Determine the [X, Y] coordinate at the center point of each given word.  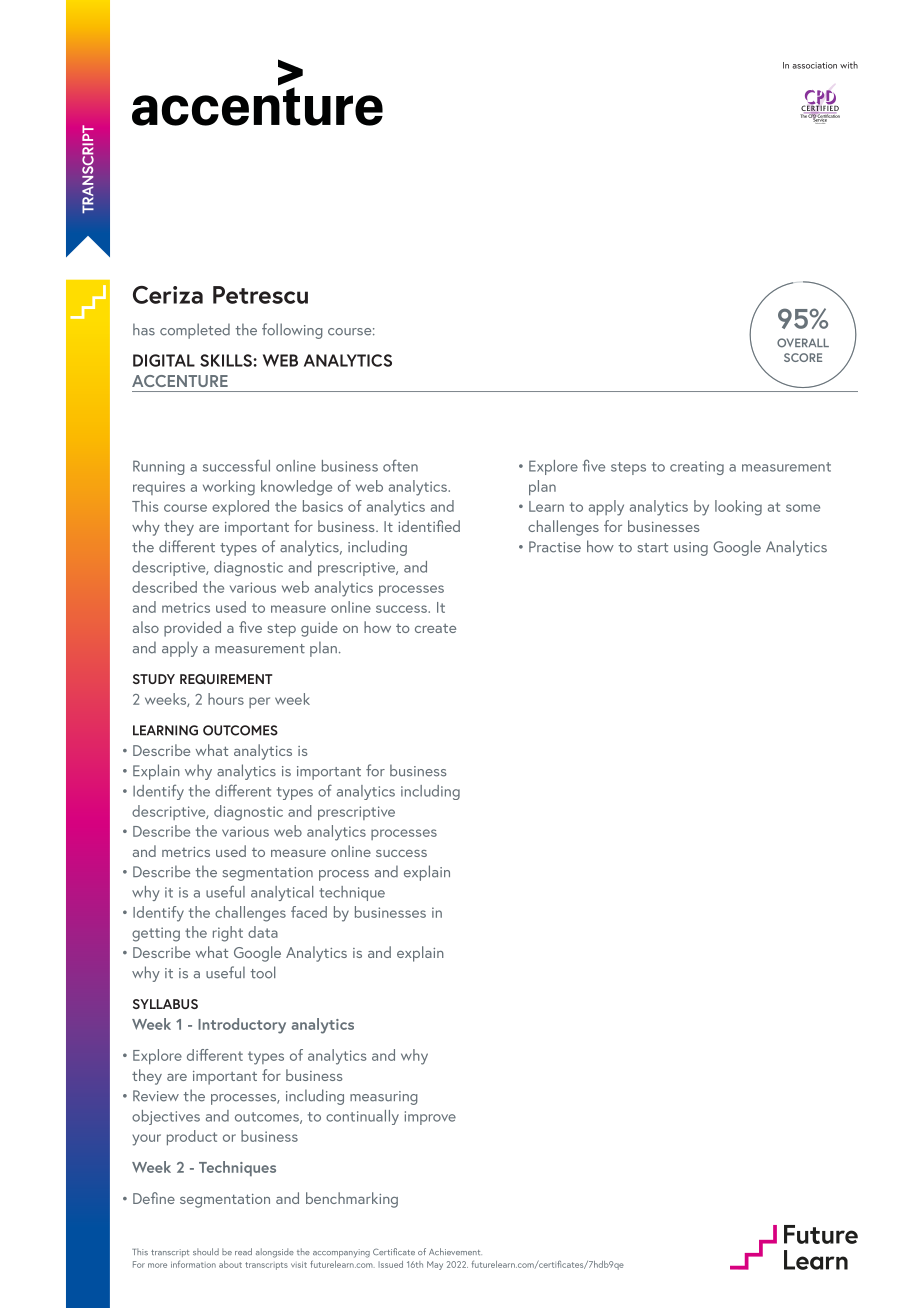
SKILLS [227, 360]
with [849, 65]
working [229, 488]
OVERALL [803, 343]
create [435, 628]
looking [738, 508]
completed [195, 331]
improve [430, 1118]
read [243, 1251]
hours [226, 699]
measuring [384, 1098]
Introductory [242, 1026]
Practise [555, 547]
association [814, 65]
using [691, 549]
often [400, 465]
